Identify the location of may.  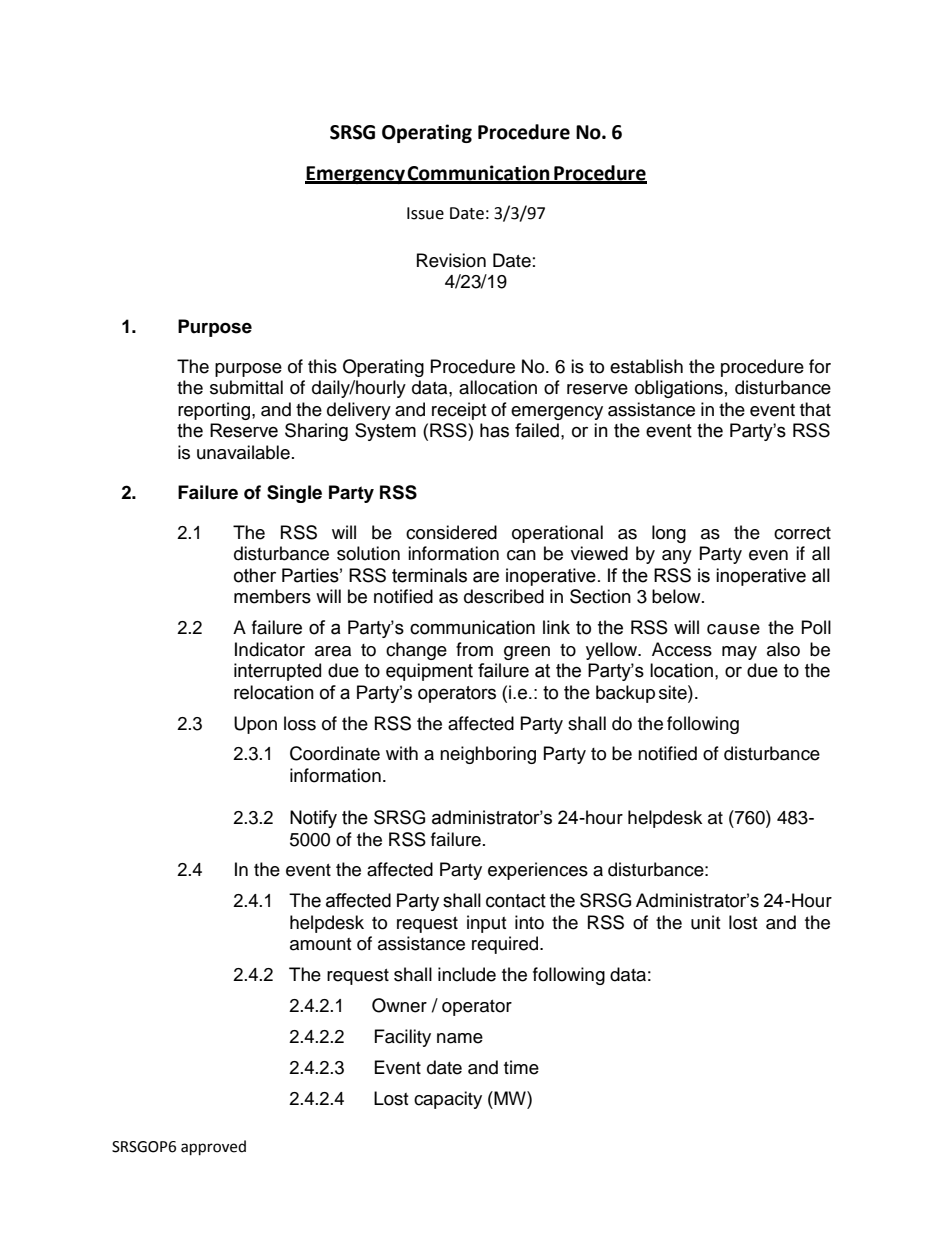
(739, 653).
